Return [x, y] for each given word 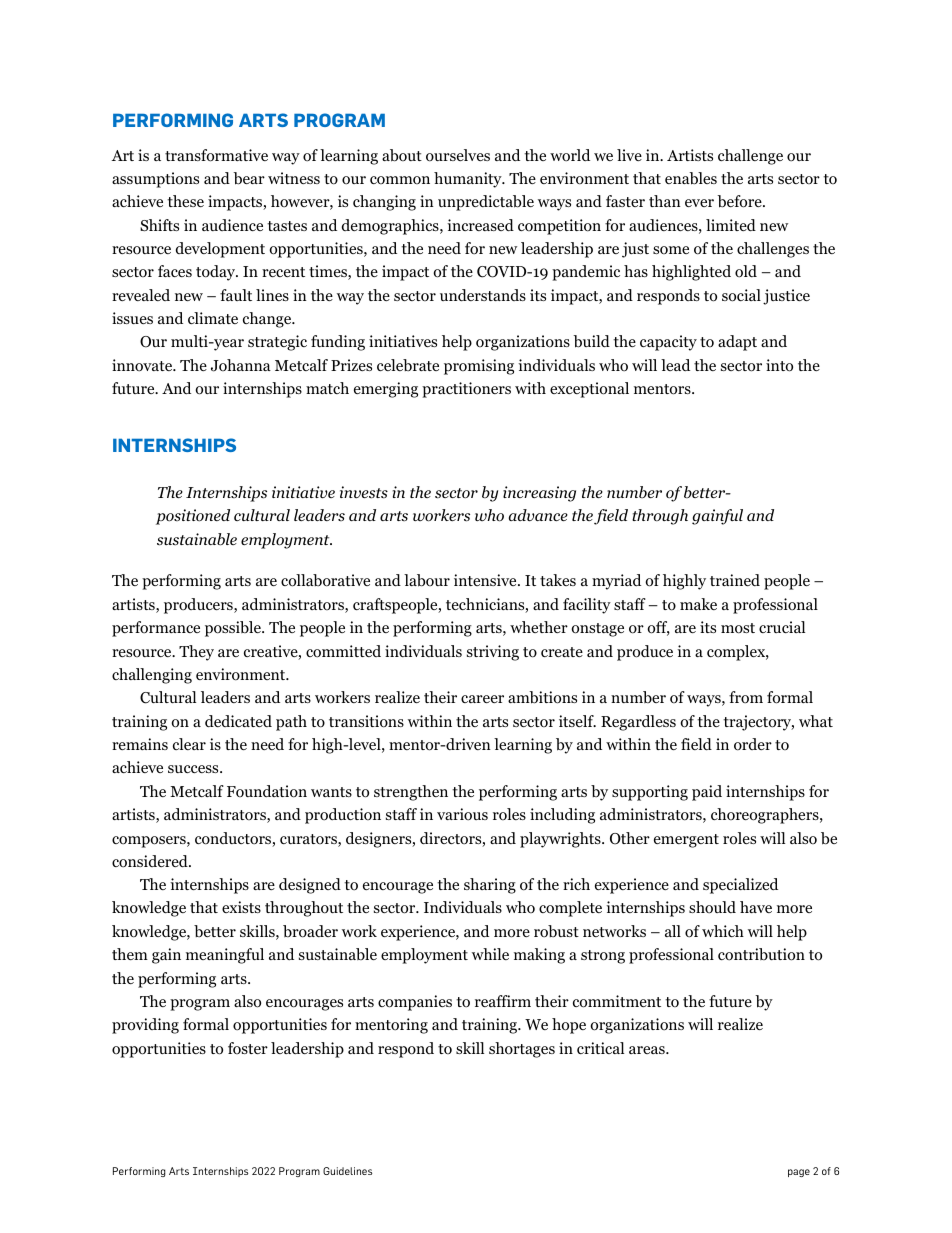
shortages [522, 1050]
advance [538, 515]
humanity [469, 180]
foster [248, 1048]
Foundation [267, 791]
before [740, 201]
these [185, 201]
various [462, 814]
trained [735, 580]
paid [707, 793]
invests [364, 492]
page [799, 1173]
